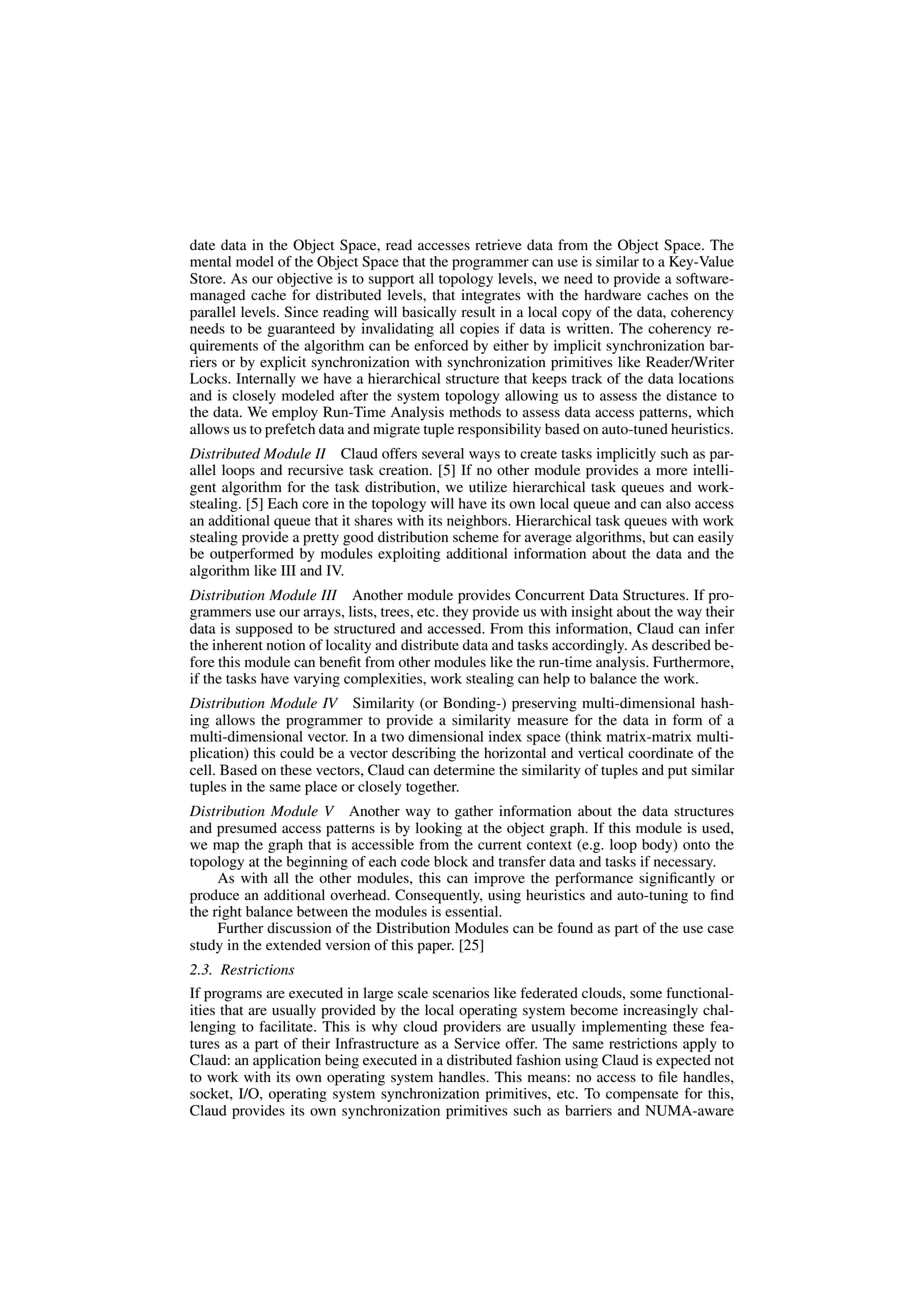 The width and height of the screenshot is (924, 1308). Describe the element at coordinates (474, 812) in the screenshot. I see `gather` at that location.
